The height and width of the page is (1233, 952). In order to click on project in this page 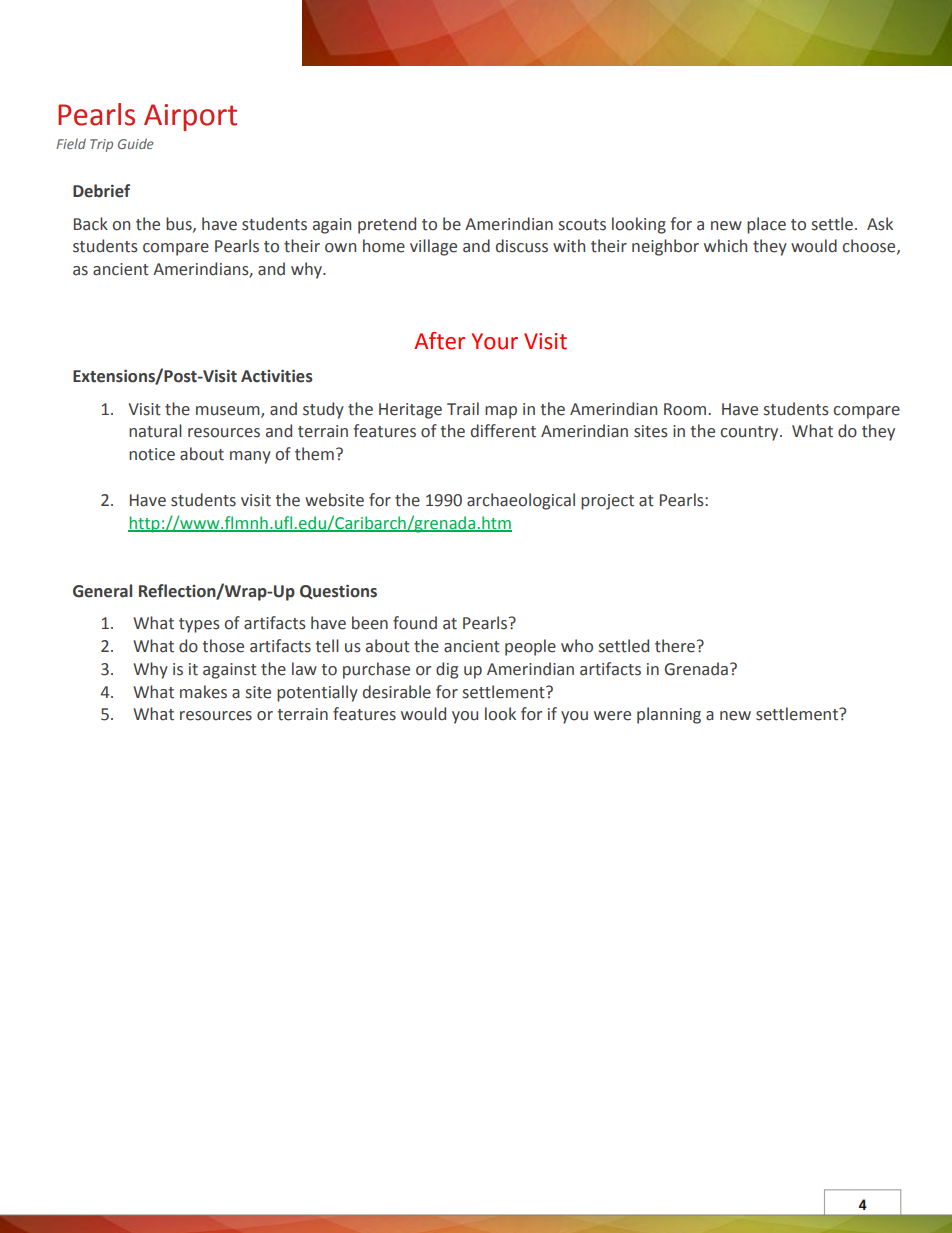, I will do `click(607, 502)`.
